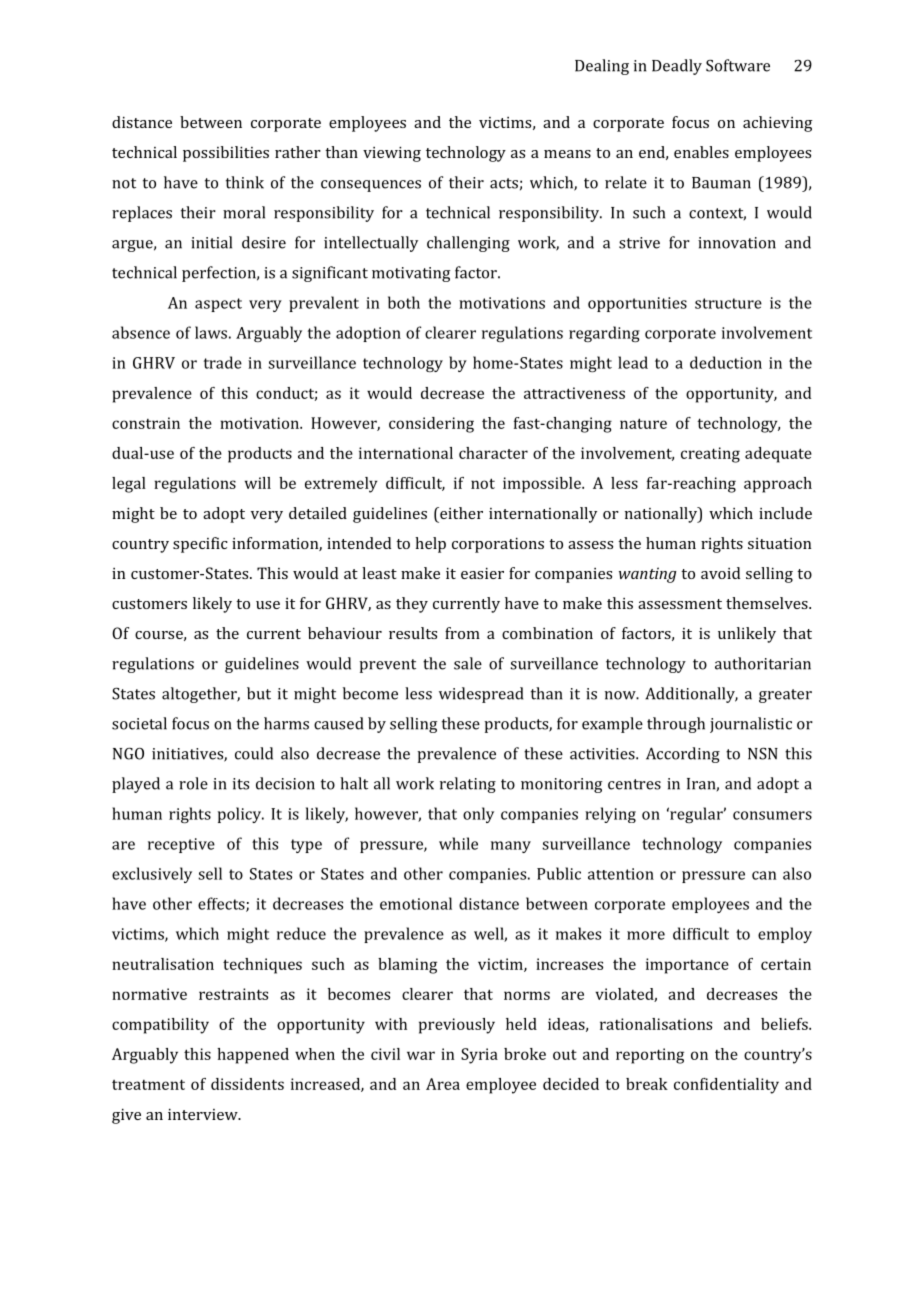 The width and height of the screenshot is (924, 1308). What do you see at coordinates (683, 755) in the screenshot?
I see `According` at bounding box center [683, 755].
